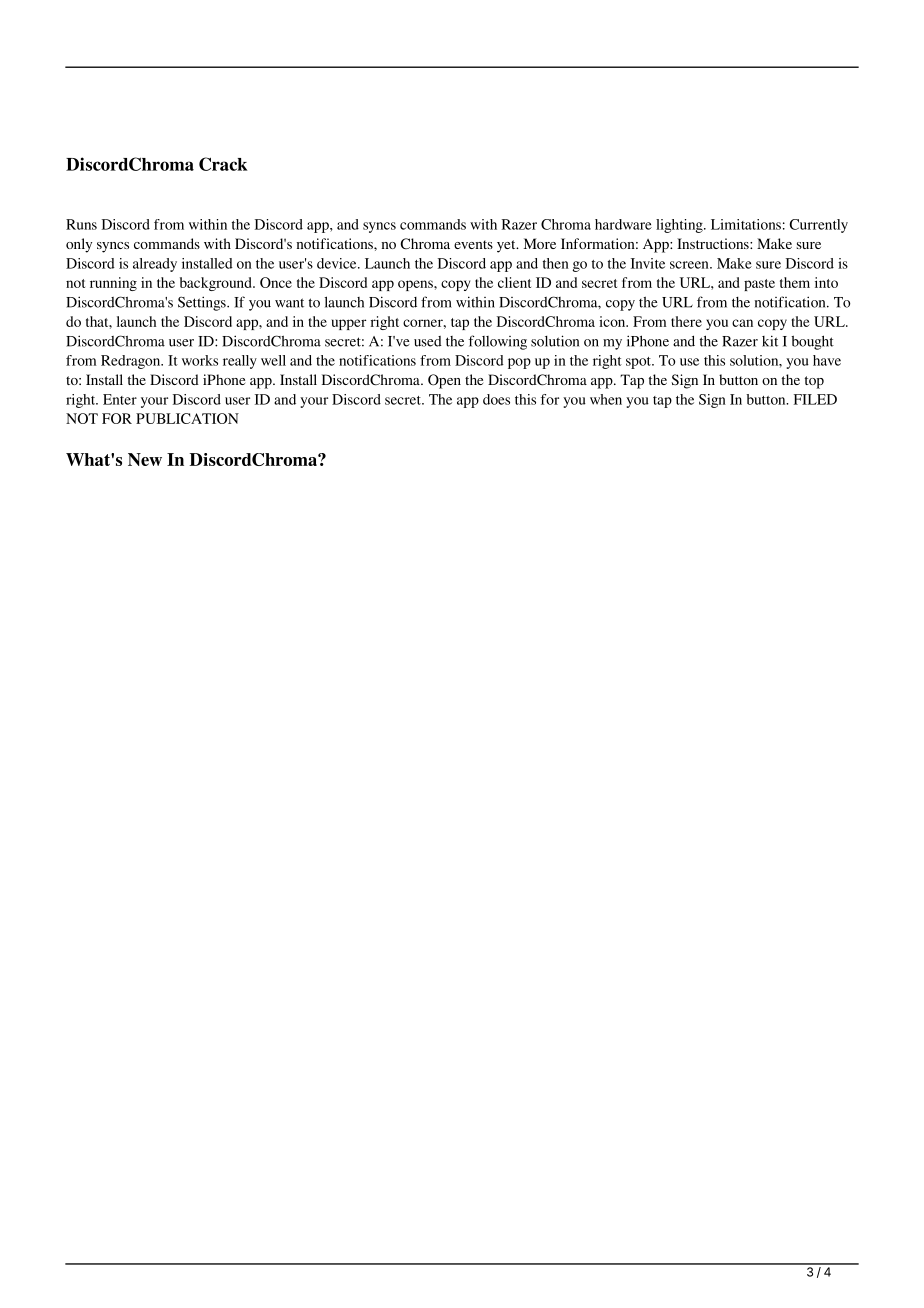 This screenshot has width=924, height=1308. What do you see at coordinates (623, 224) in the screenshot?
I see `hardware` at bounding box center [623, 224].
